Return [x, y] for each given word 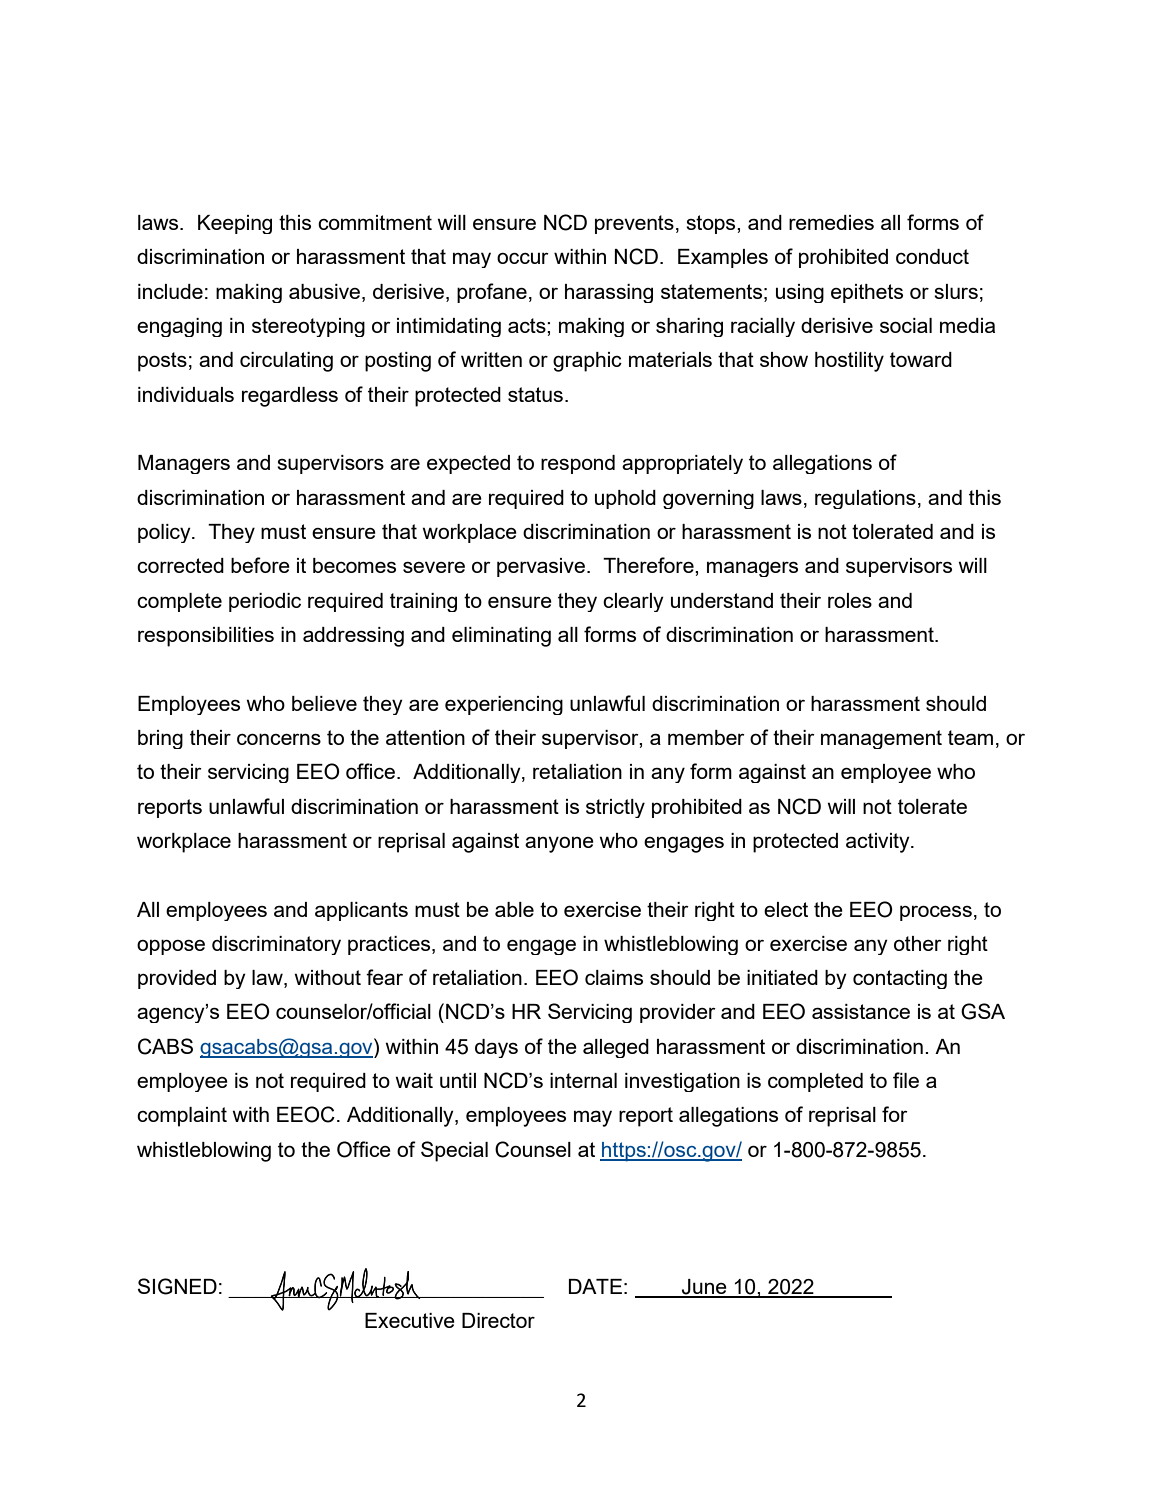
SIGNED [177, 1286]
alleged [616, 1048]
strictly [615, 808]
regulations [865, 499]
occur [523, 258]
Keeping [235, 224]
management [881, 739]
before [260, 565]
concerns [279, 739]
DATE [595, 1286]
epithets [867, 293]
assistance [861, 1011]
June [704, 1288]
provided [177, 979]
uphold [625, 499]
